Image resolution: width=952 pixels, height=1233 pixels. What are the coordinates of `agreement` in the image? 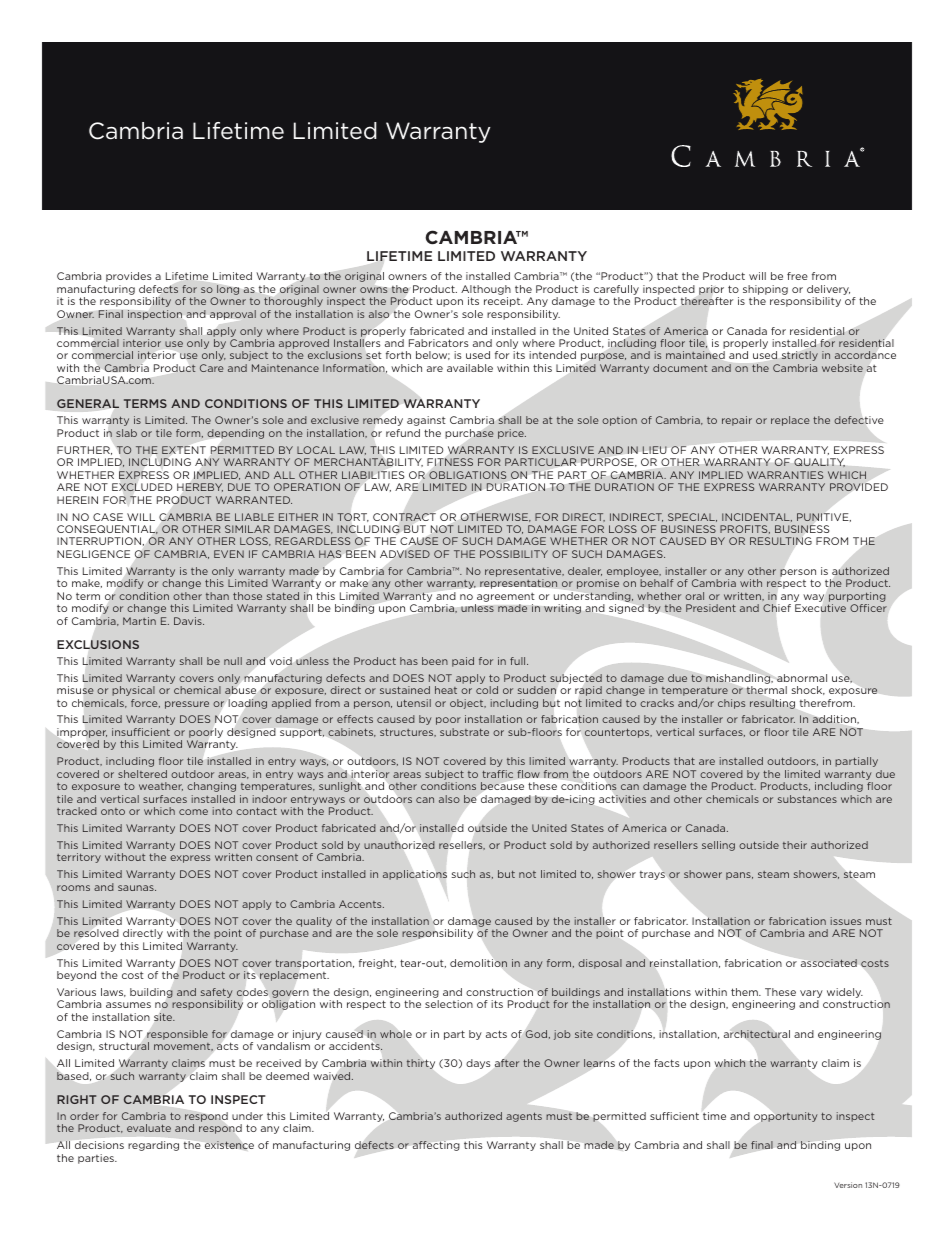 It's located at (506, 597).
